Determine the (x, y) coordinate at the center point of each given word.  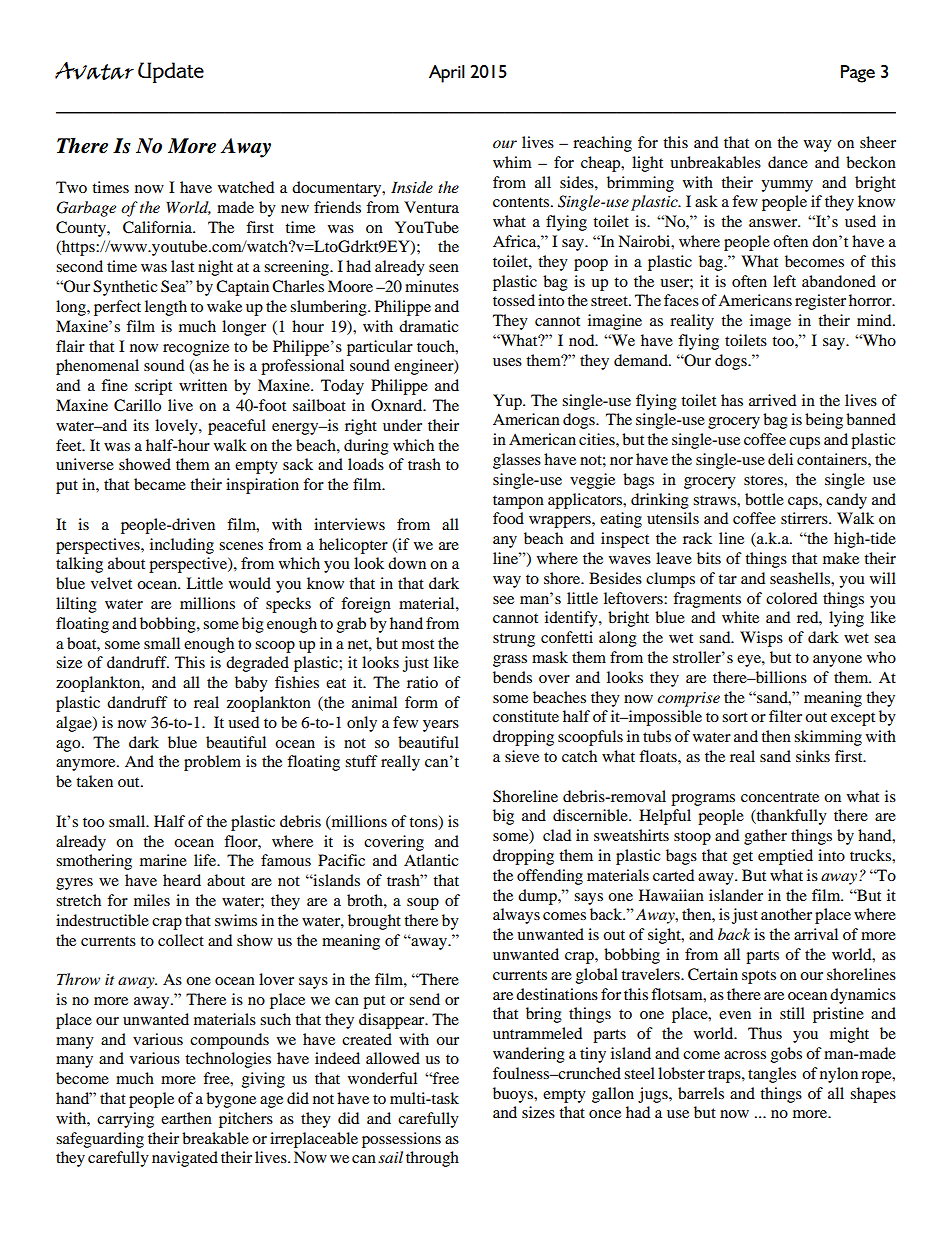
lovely (177, 427)
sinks (813, 756)
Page (858, 74)
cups (804, 443)
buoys (514, 1095)
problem (212, 763)
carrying (125, 1120)
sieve (522, 756)
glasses (517, 461)
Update (171, 72)
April (447, 74)
